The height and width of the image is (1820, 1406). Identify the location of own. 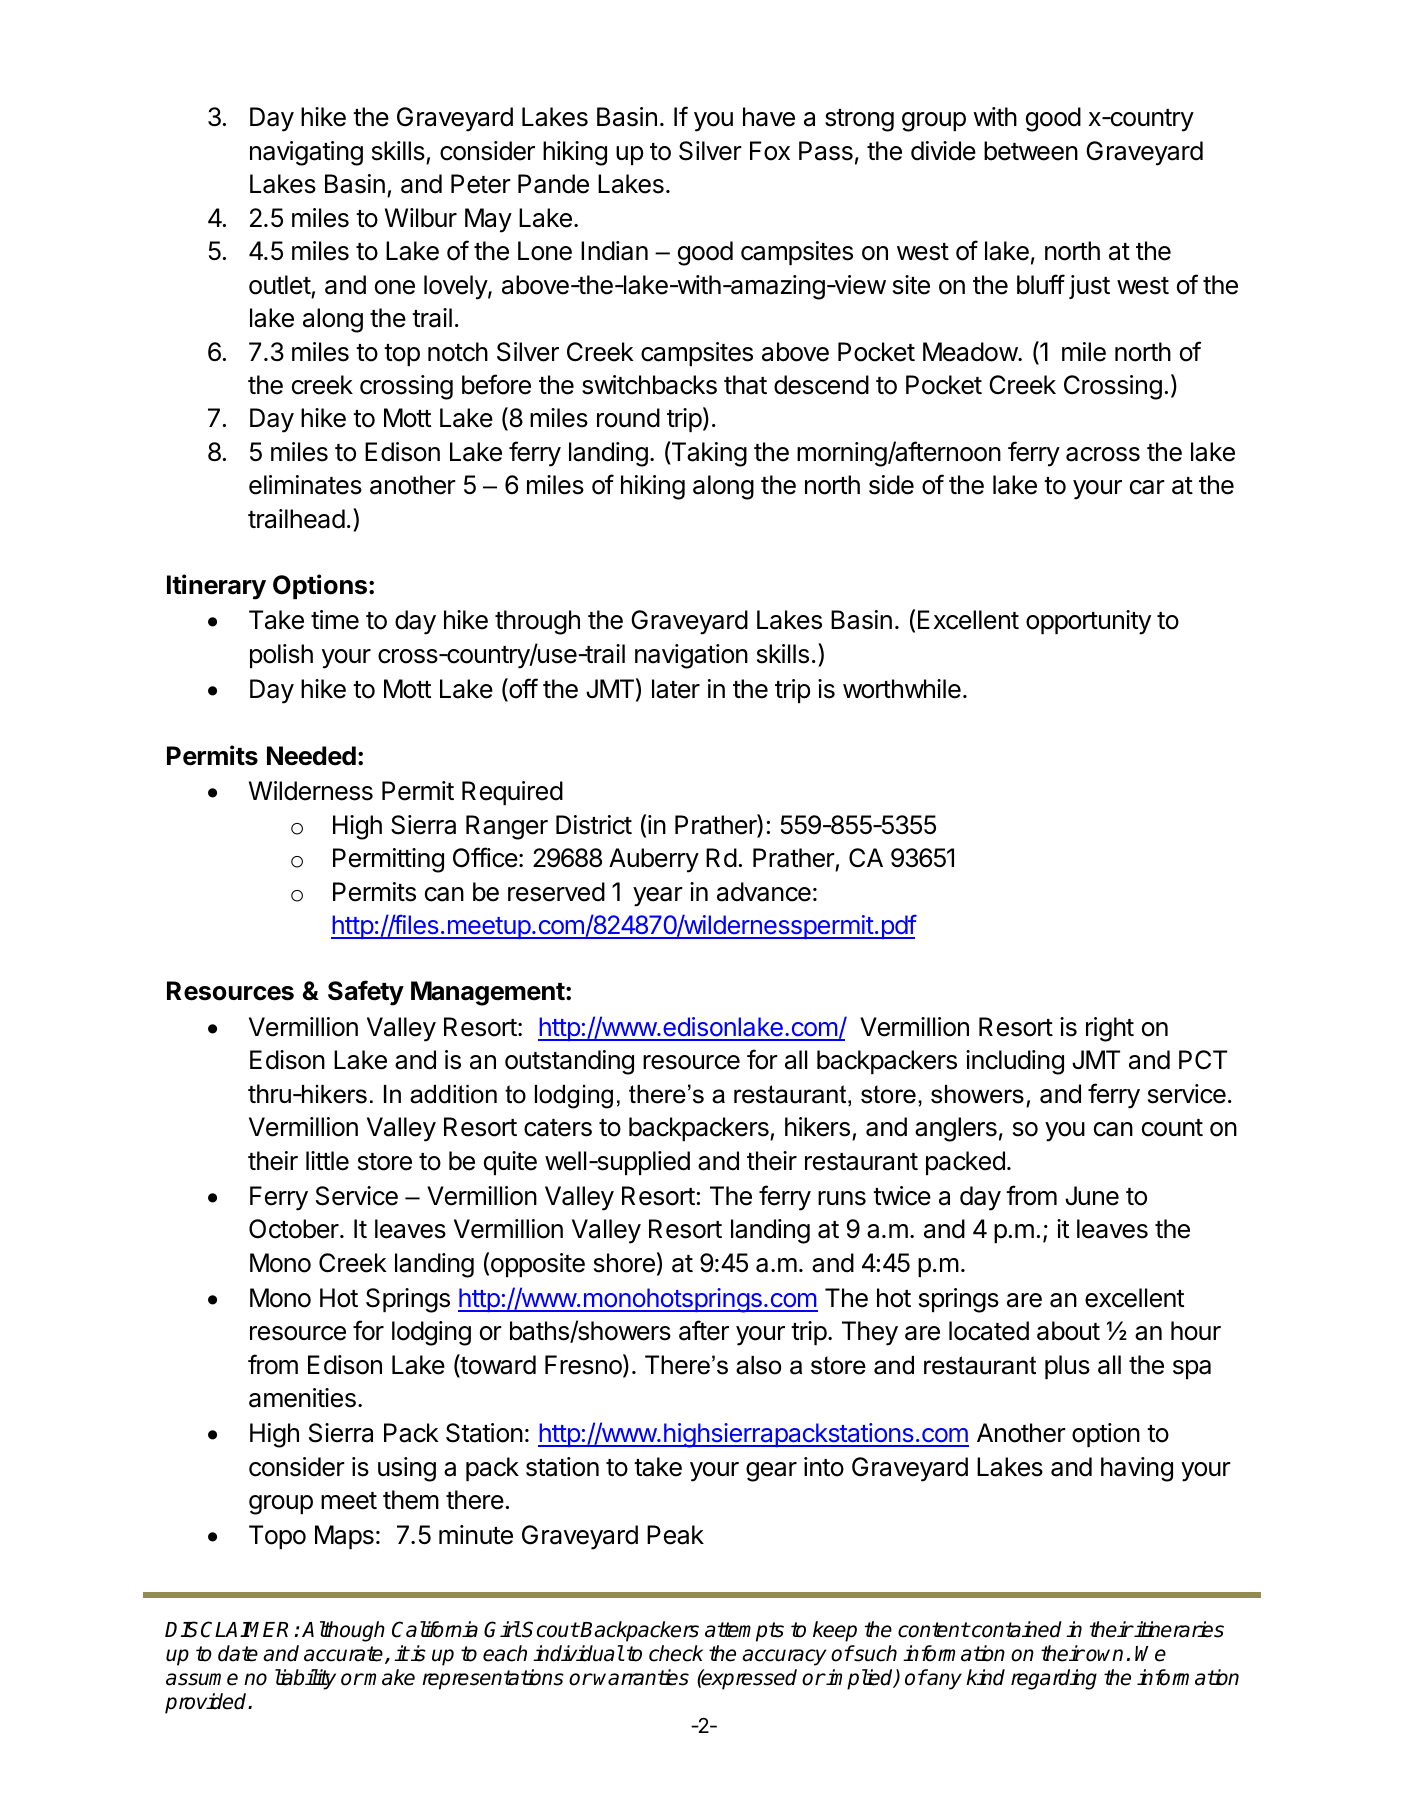
(1104, 1655).
